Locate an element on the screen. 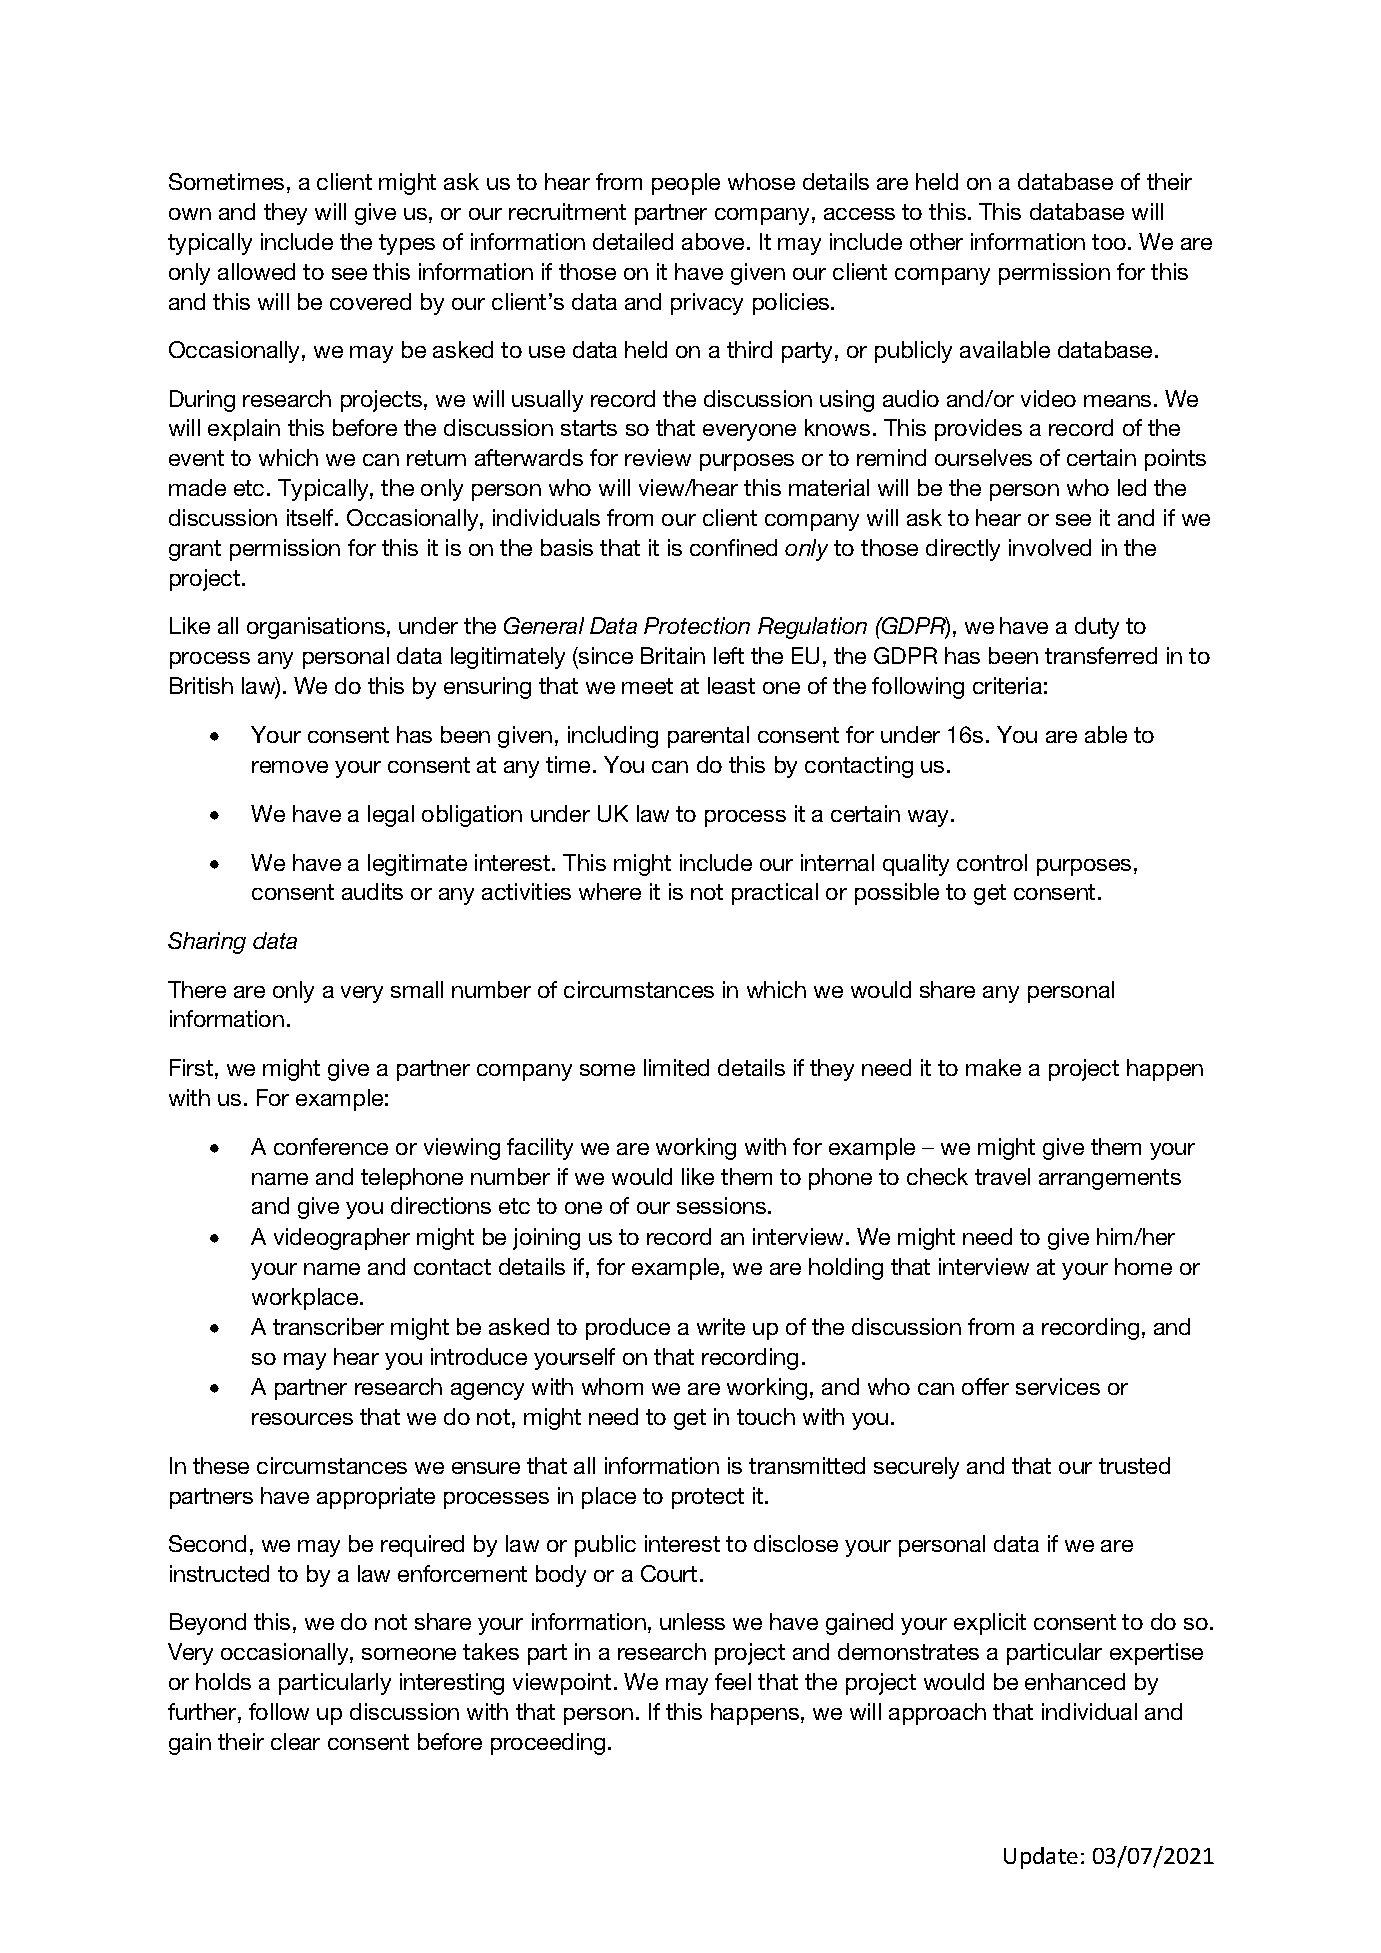  above is located at coordinates (713, 241).
